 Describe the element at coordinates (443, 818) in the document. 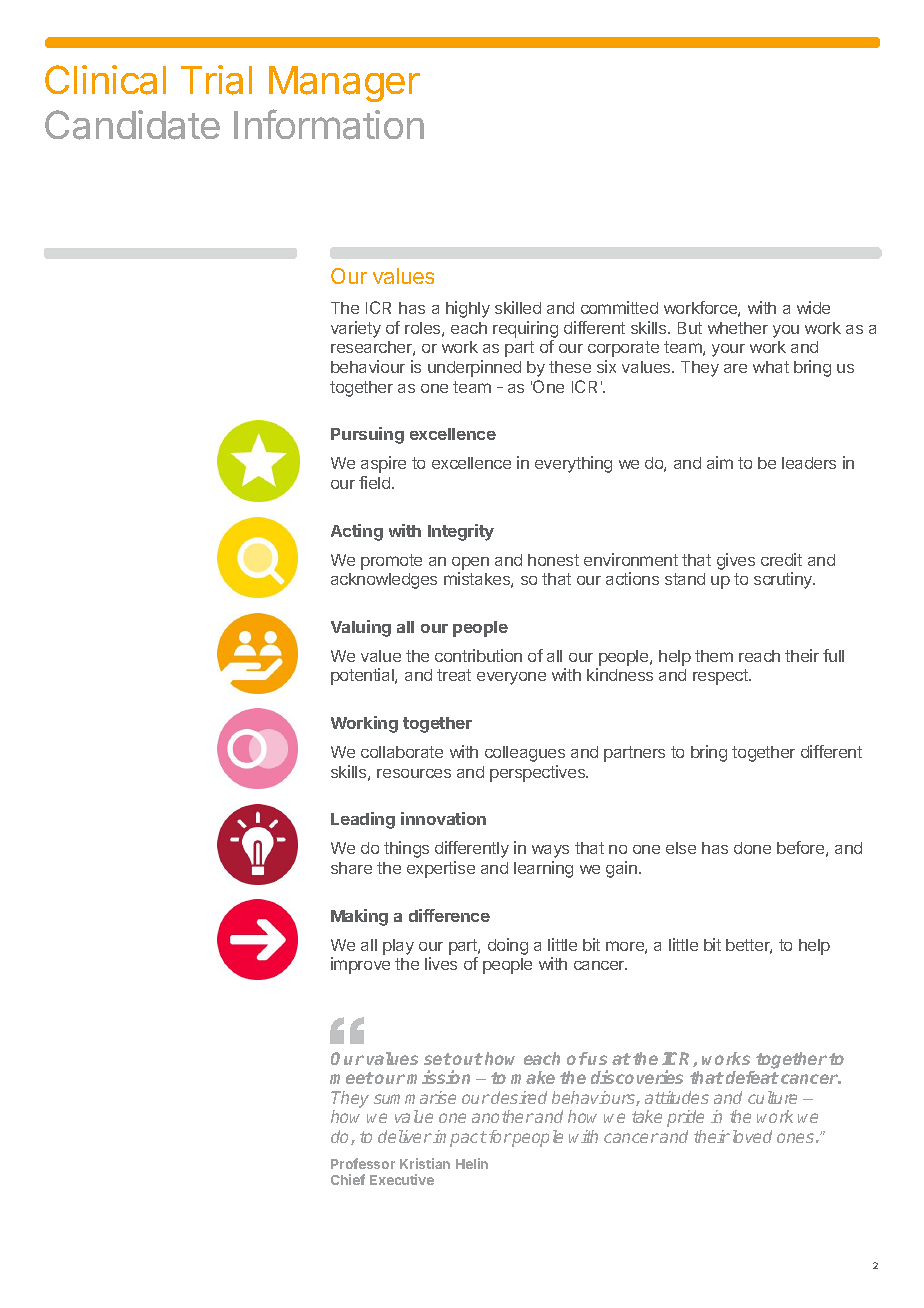

I see `innovation` at that location.
